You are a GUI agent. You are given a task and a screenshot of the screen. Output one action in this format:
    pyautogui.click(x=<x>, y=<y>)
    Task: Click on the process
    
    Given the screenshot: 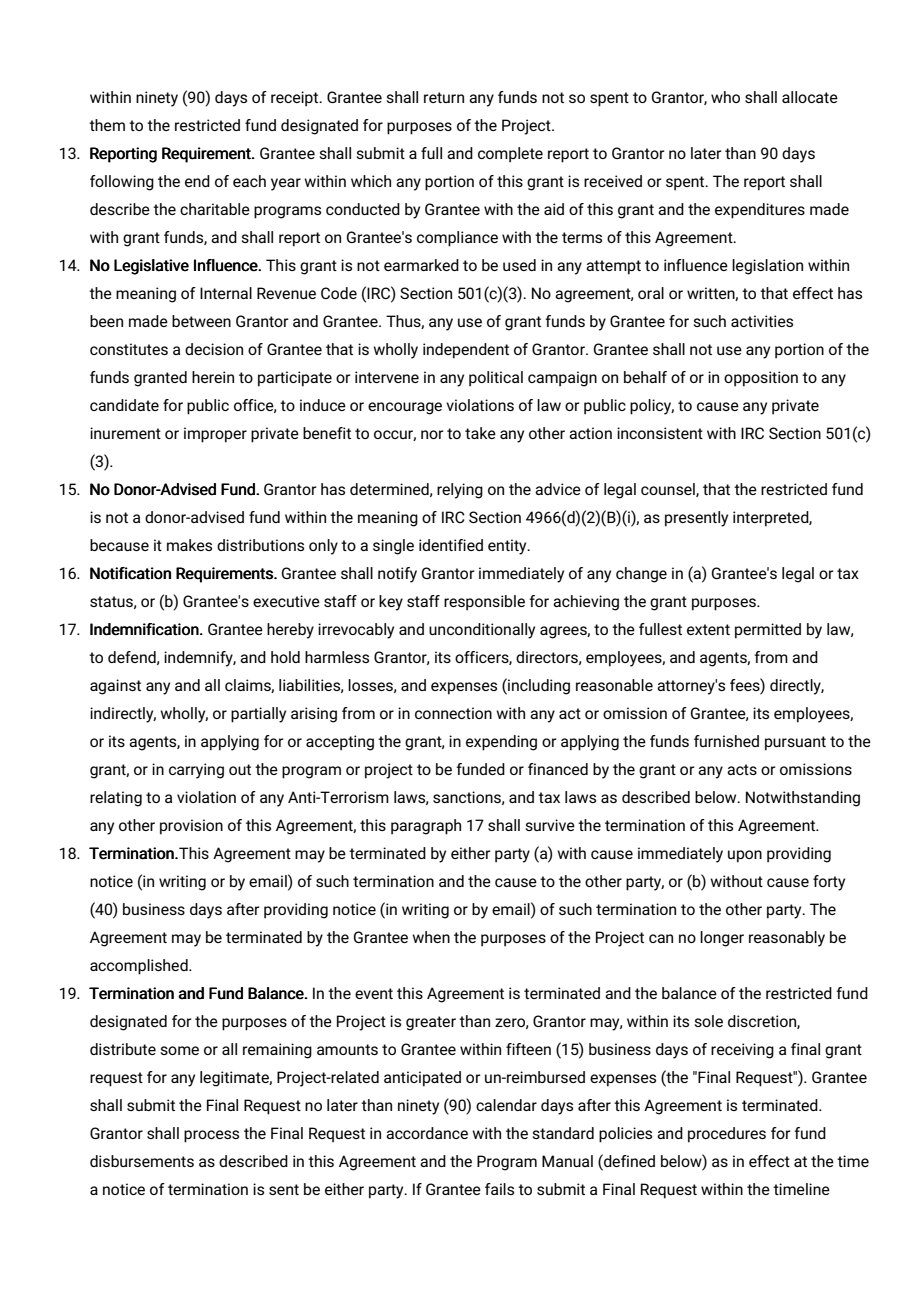 What is the action you would take?
    pyautogui.click(x=211, y=1136)
